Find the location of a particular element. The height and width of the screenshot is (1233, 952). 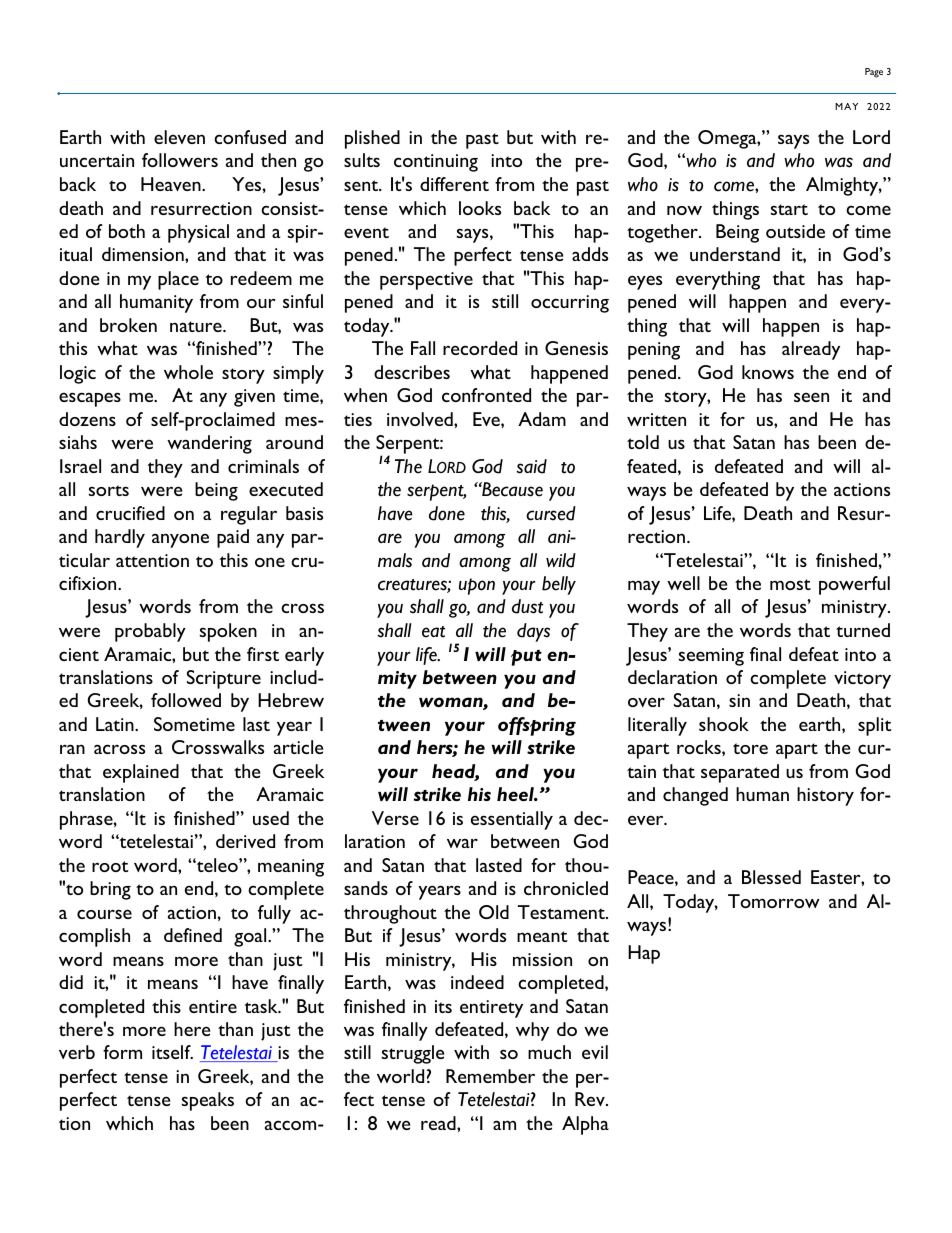

most is located at coordinates (790, 584).
